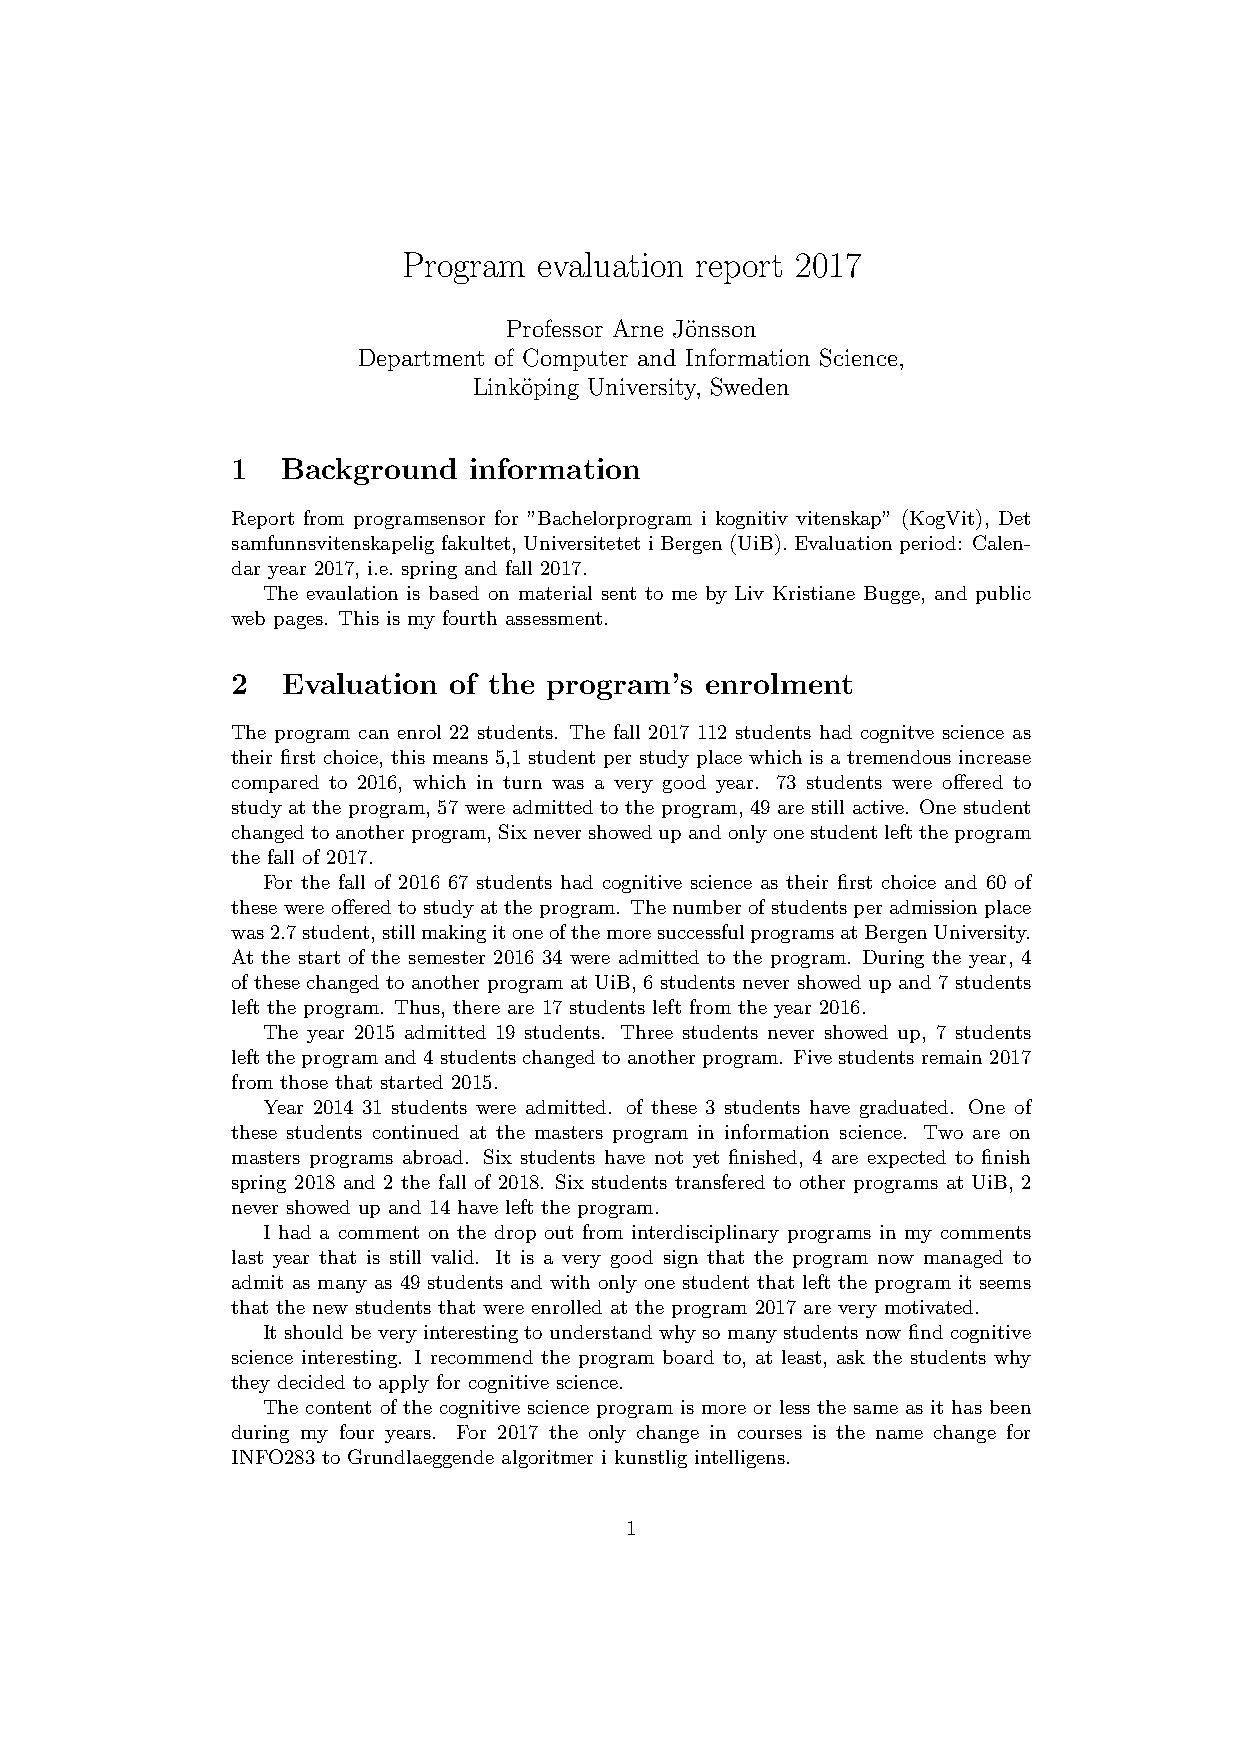 The height and width of the image is (1760, 1245). What do you see at coordinates (647, 1032) in the image?
I see `Three` at bounding box center [647, 1032].
